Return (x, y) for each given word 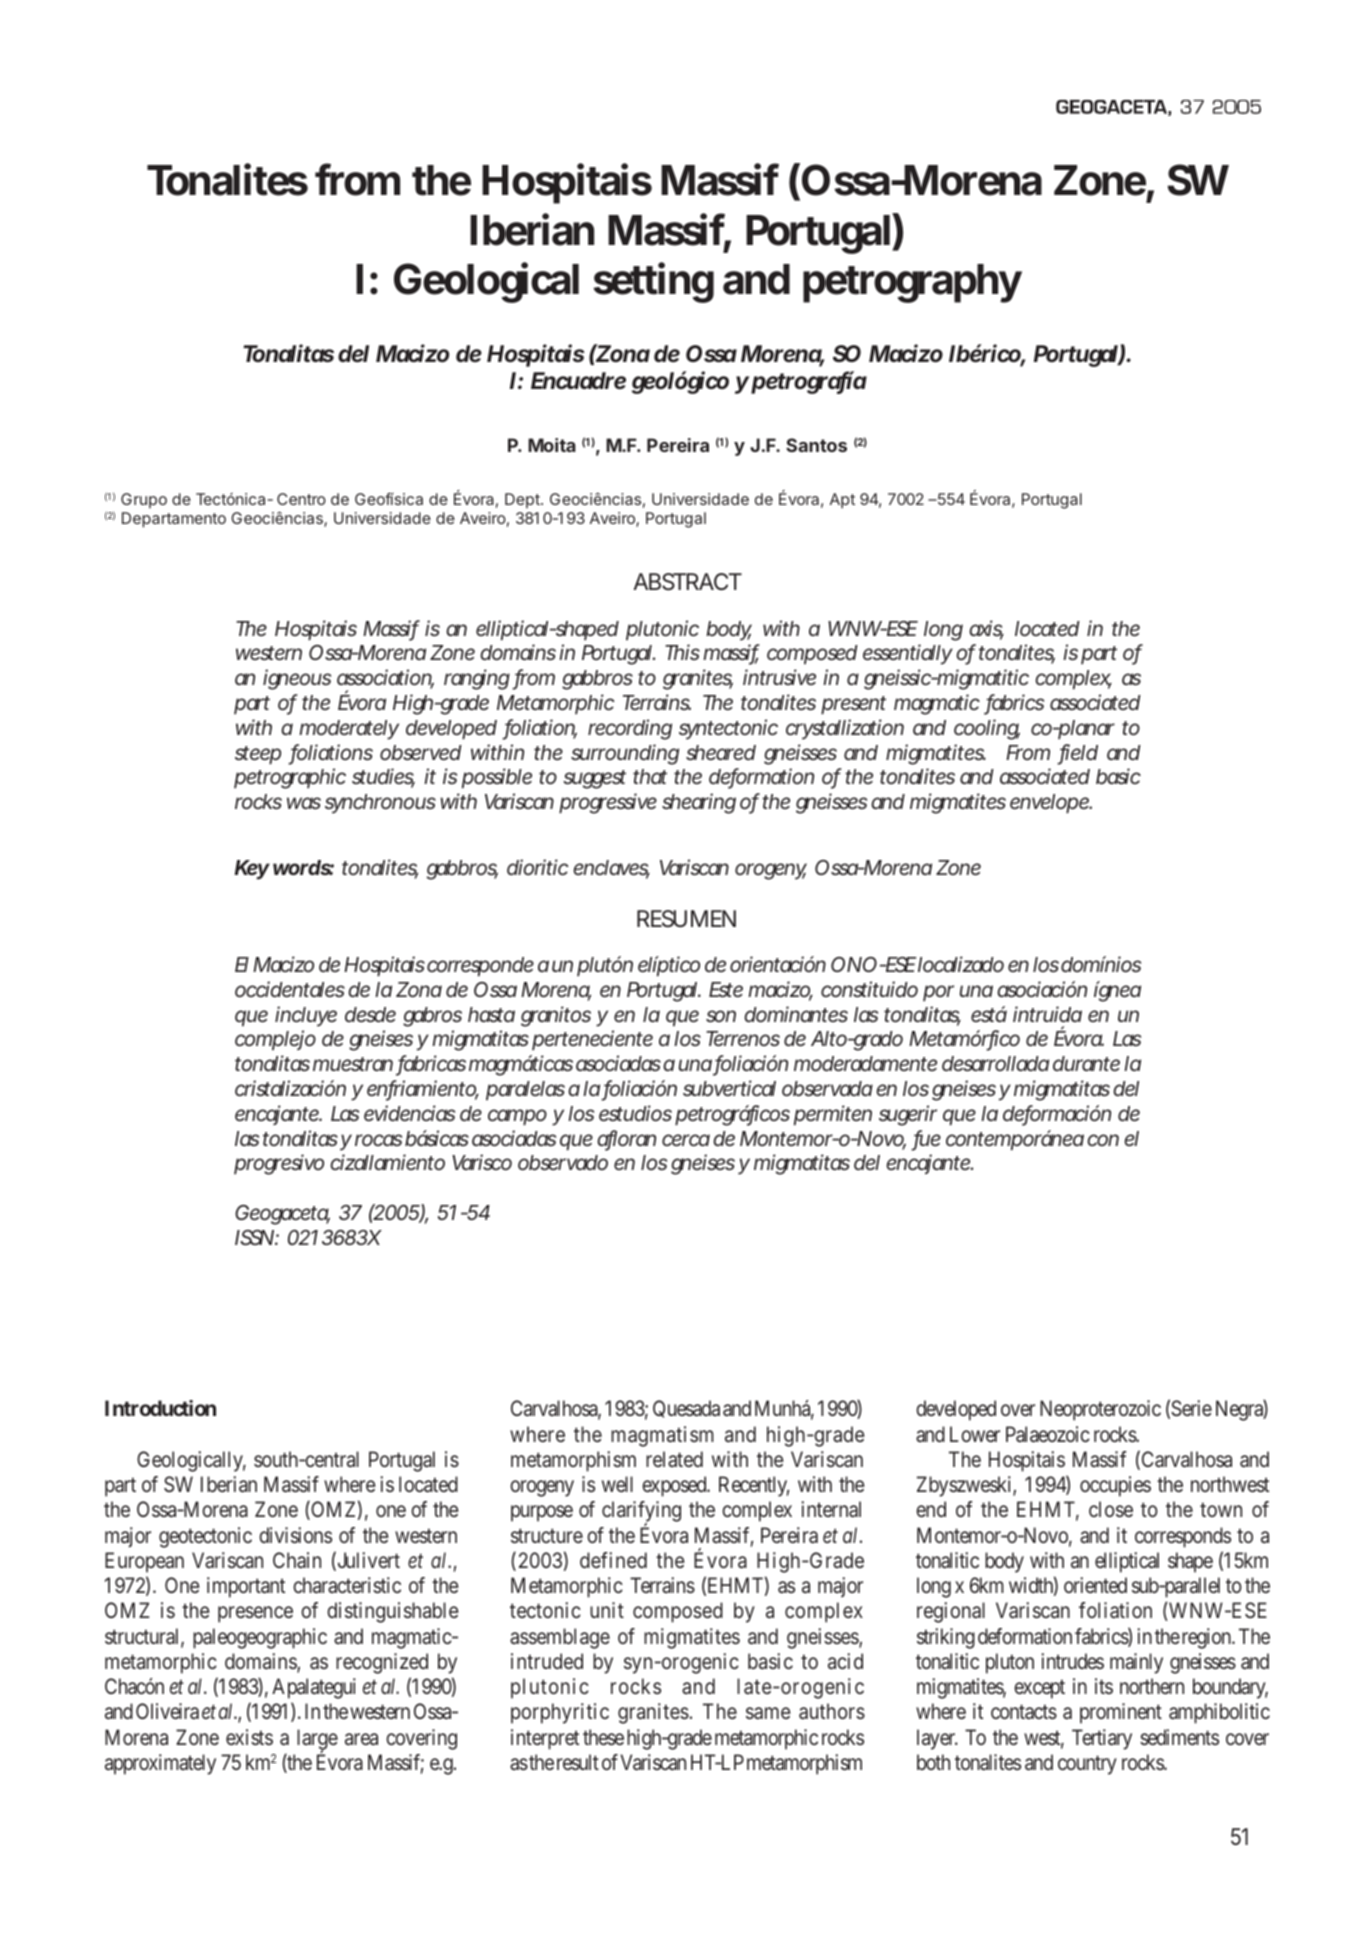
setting (653, 283)
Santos (816, 445)
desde (370, 1014)
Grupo (144, 500)
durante (1086, 1063)
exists (249, 1737)
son (721, 1016)
